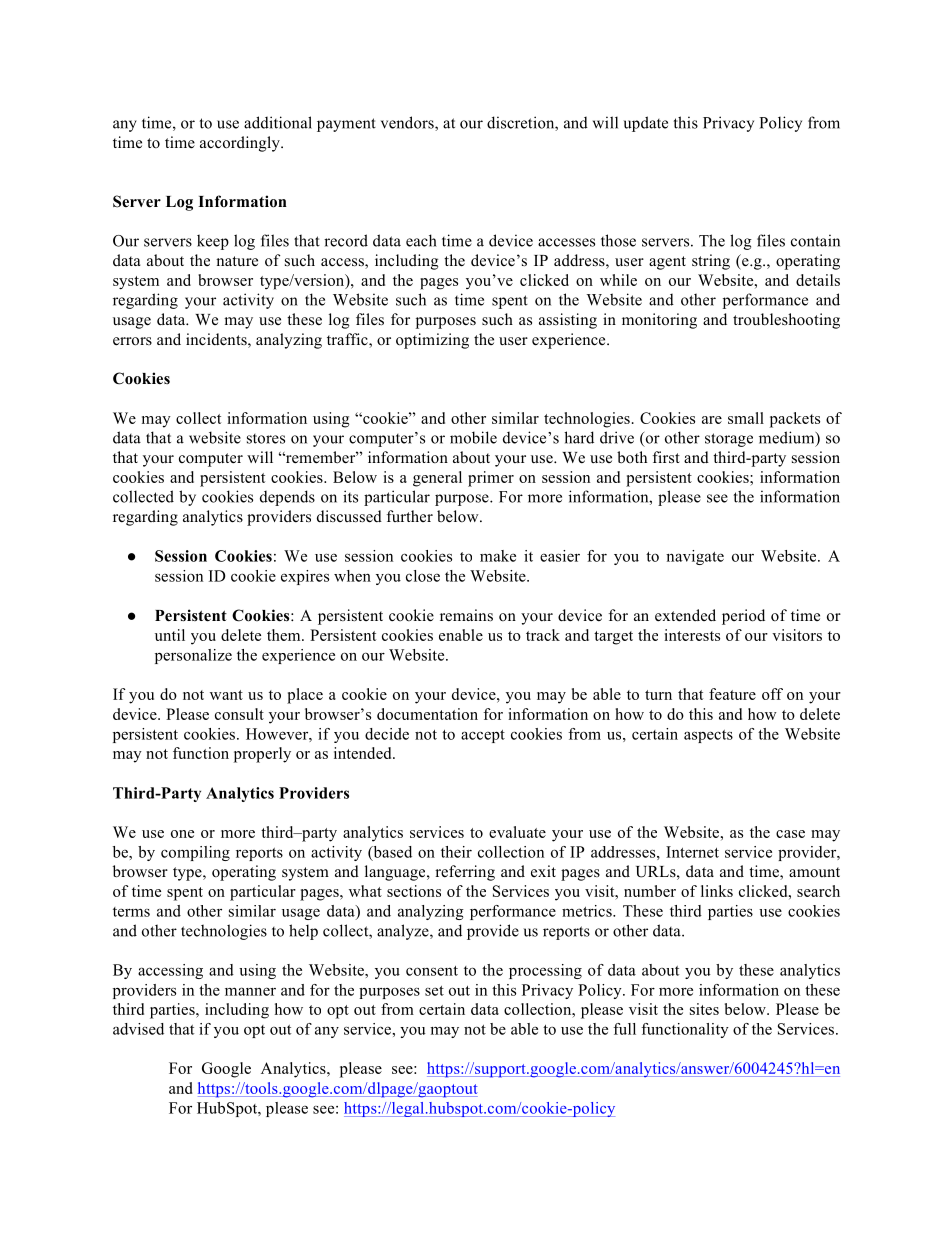 This screenshot has width=952, height=1233. I want to click on accordingly, so click(241, 144).
